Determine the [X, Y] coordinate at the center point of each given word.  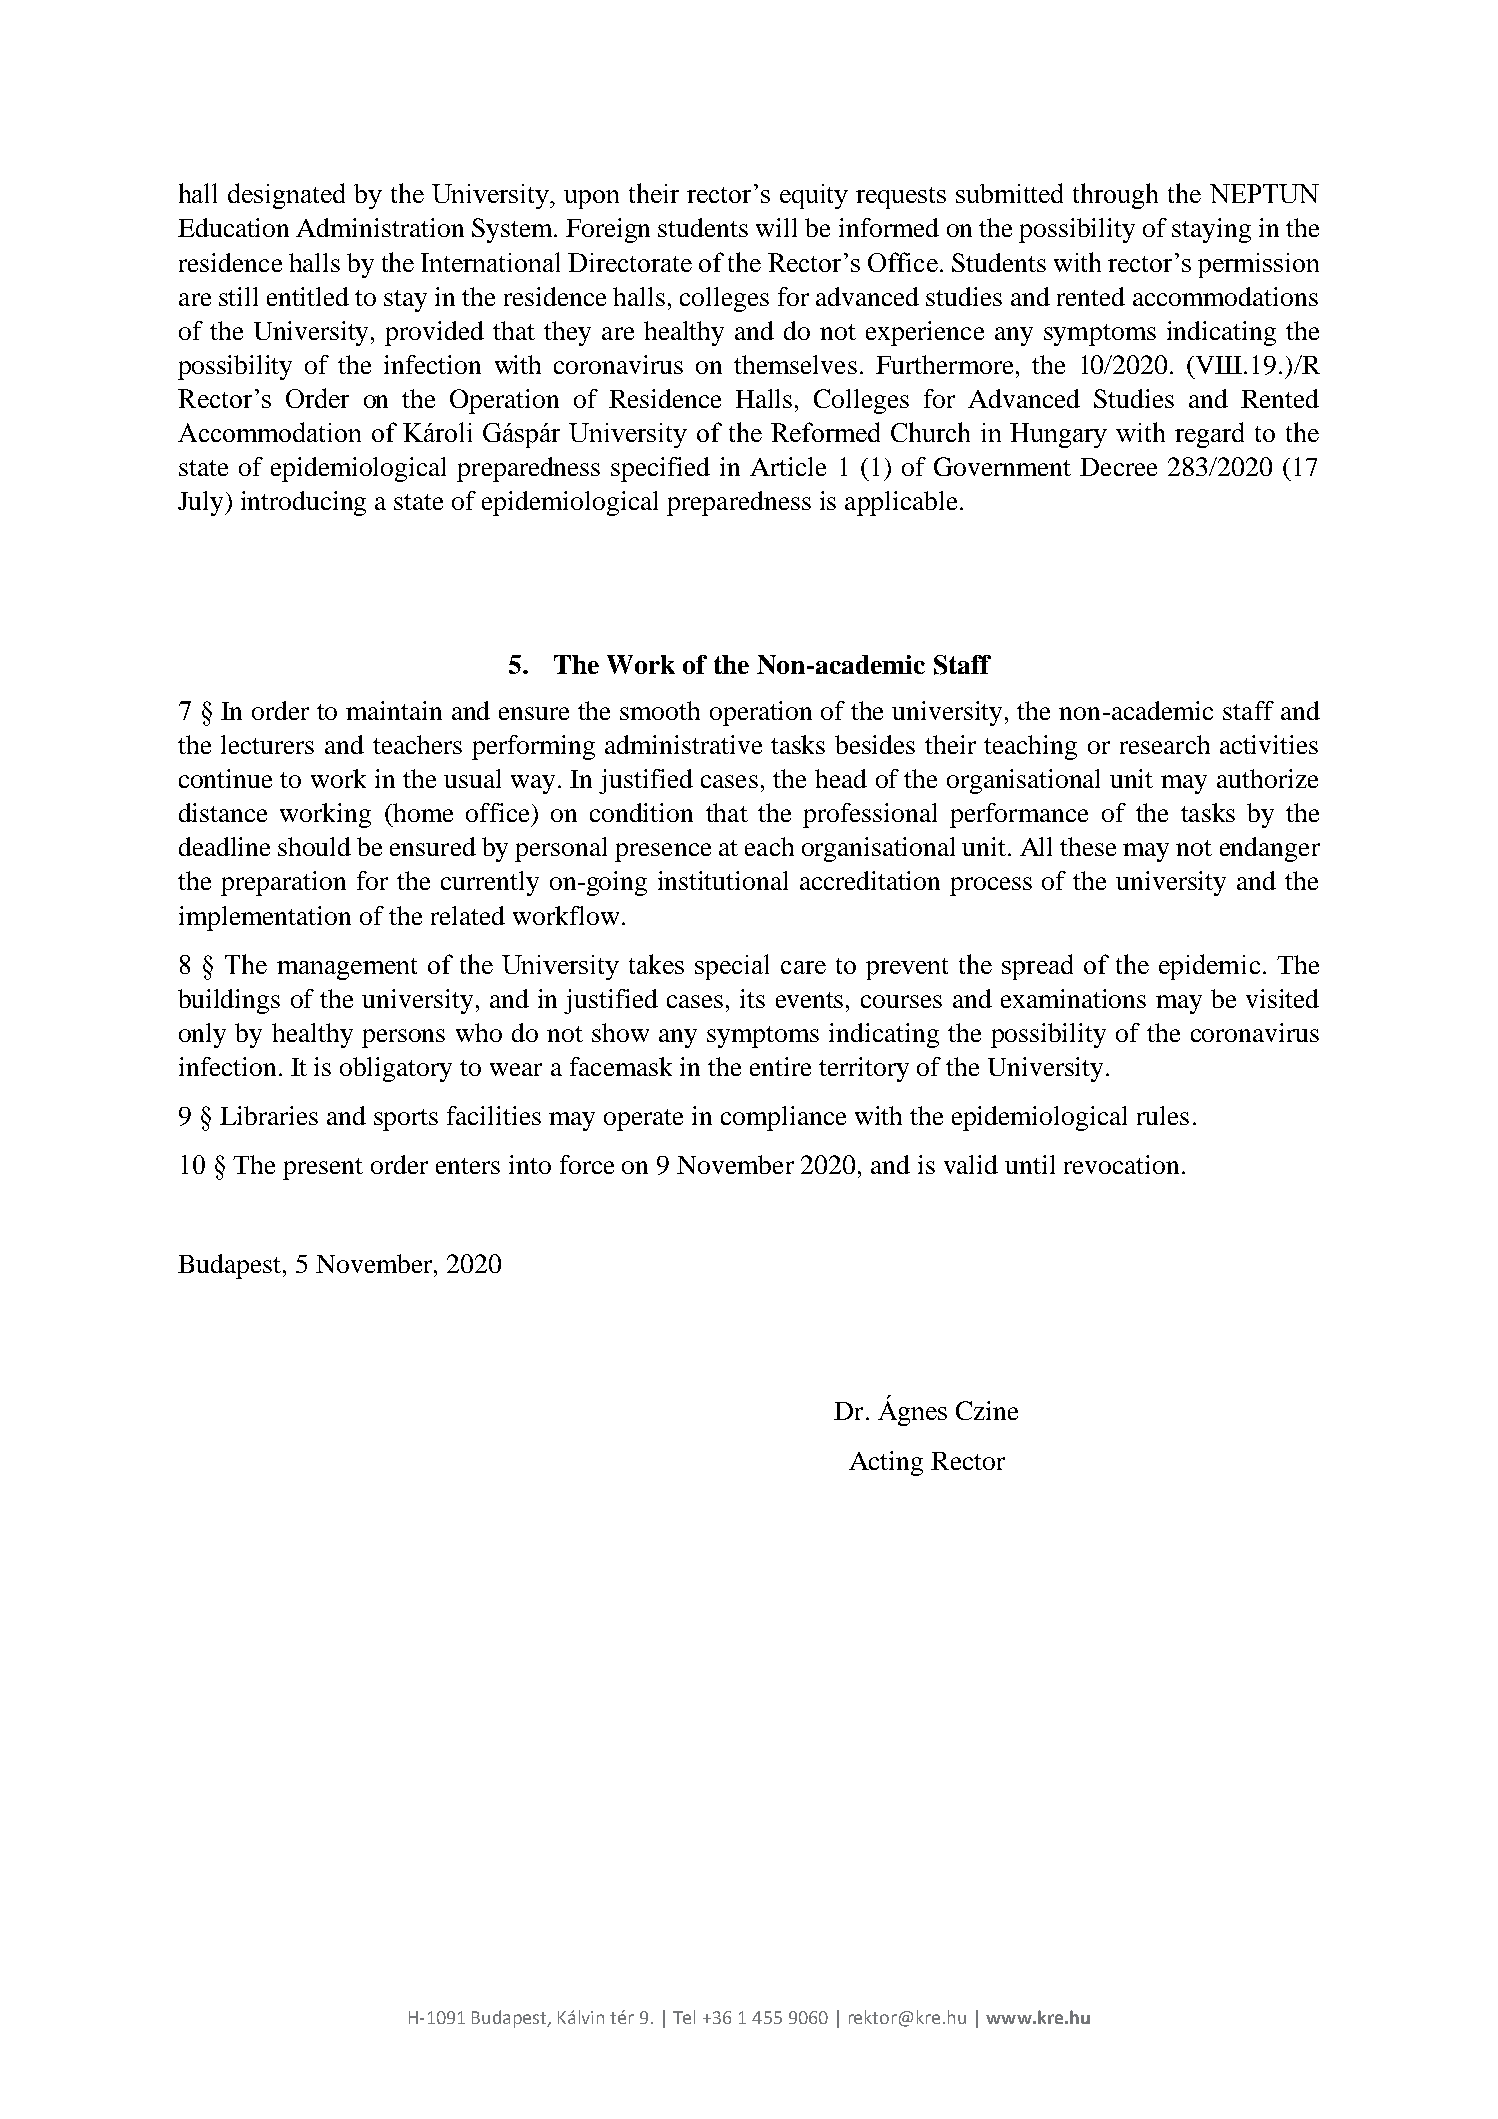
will [776, 227]
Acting [886, 1463]
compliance [783, 1118]
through [1115, 196]
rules [1163, 1115]
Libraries [269, 1115]
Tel [684, 2017]
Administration [380, 227]
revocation [1121, 1164]
